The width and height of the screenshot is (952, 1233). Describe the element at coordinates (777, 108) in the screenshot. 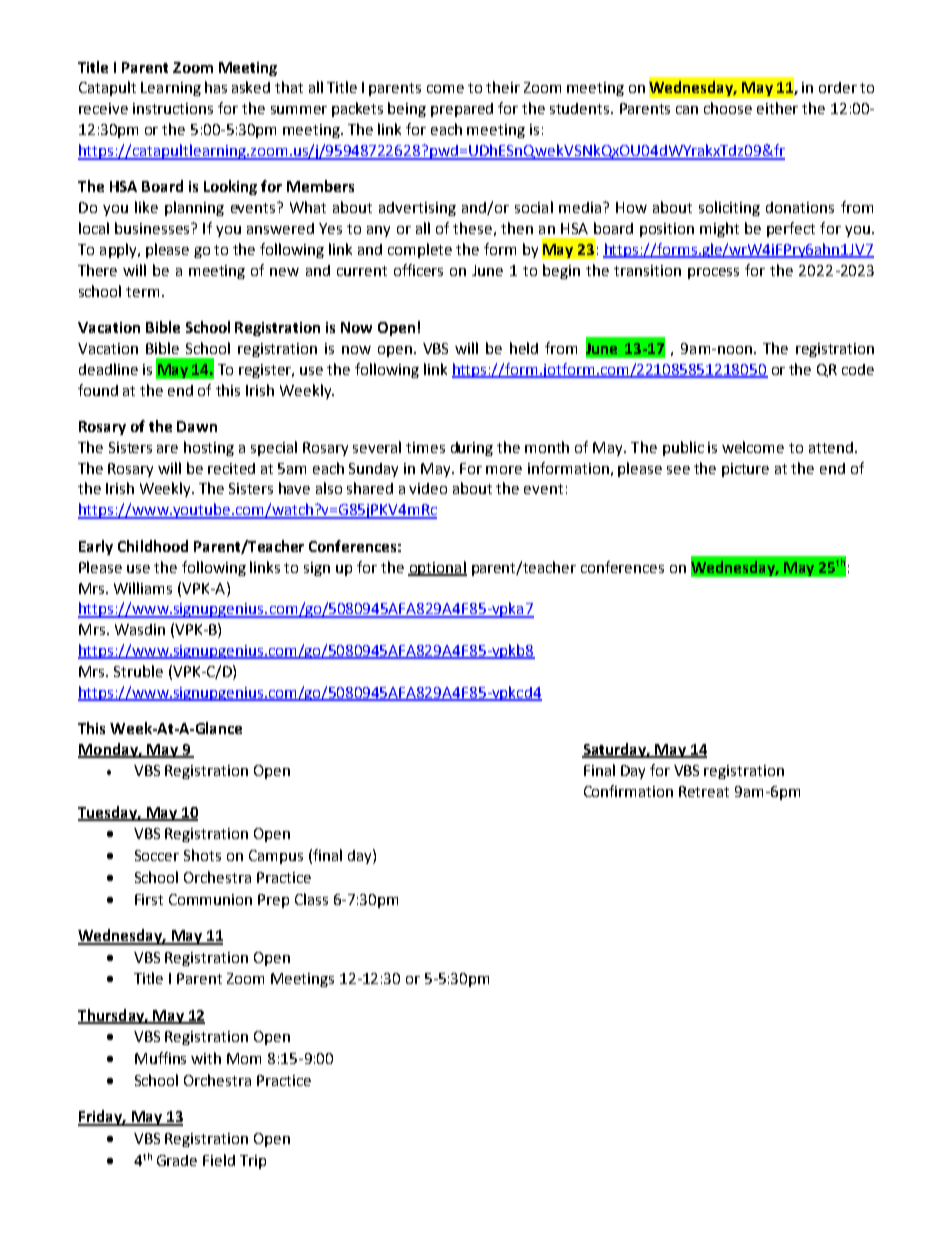

I see `either` at that location.
